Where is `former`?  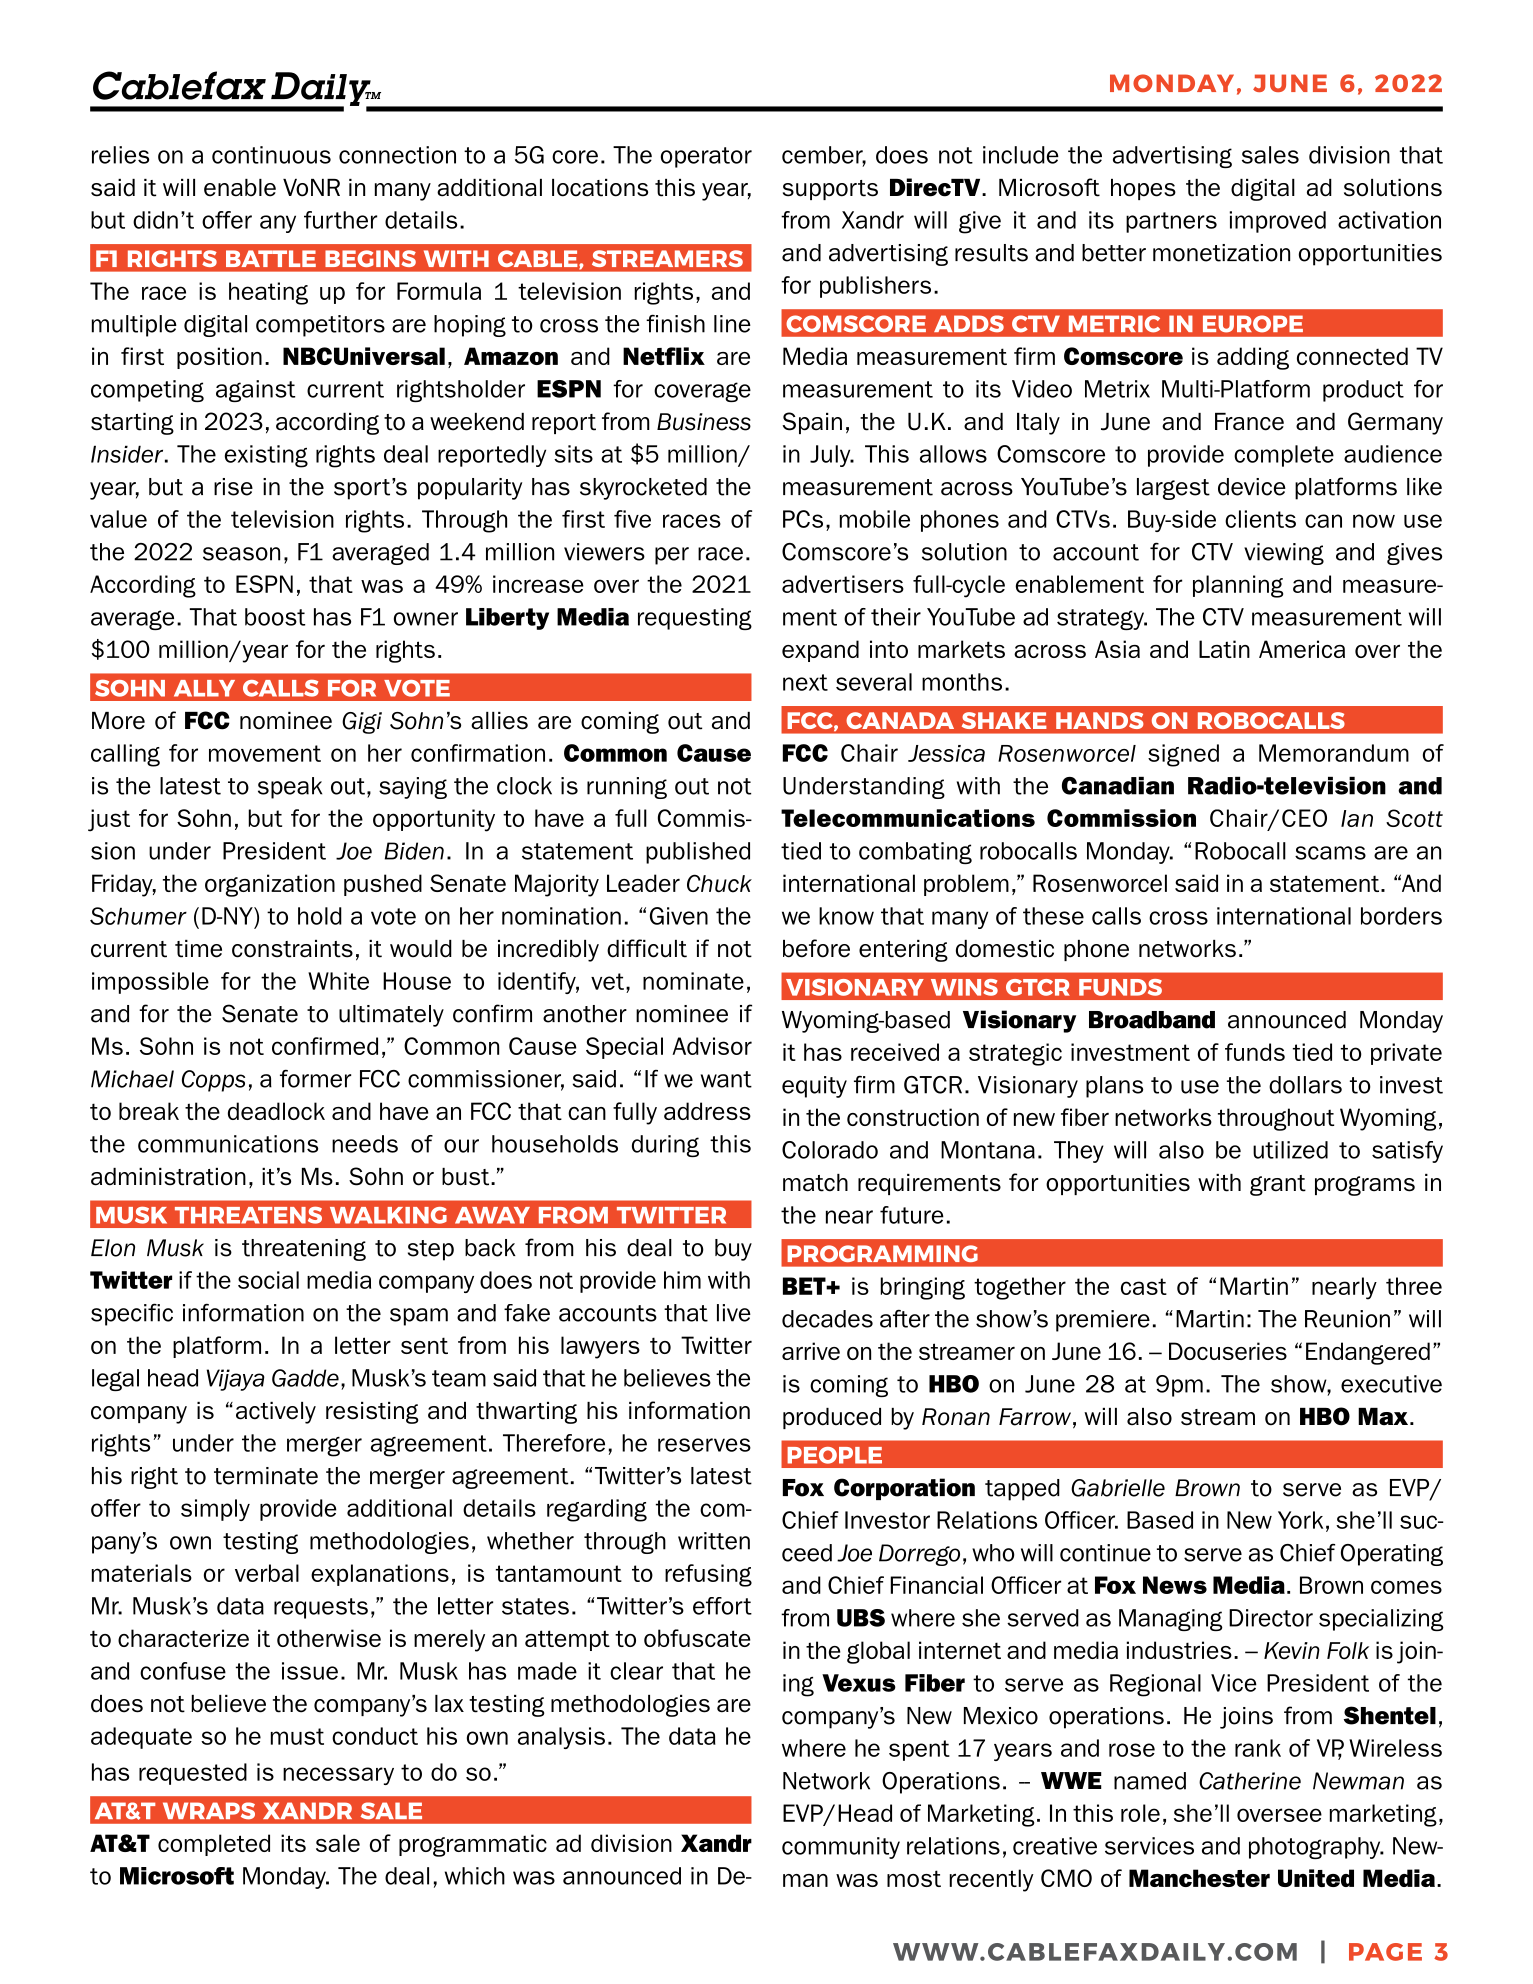
former is located at coordinates (315, 1079).
